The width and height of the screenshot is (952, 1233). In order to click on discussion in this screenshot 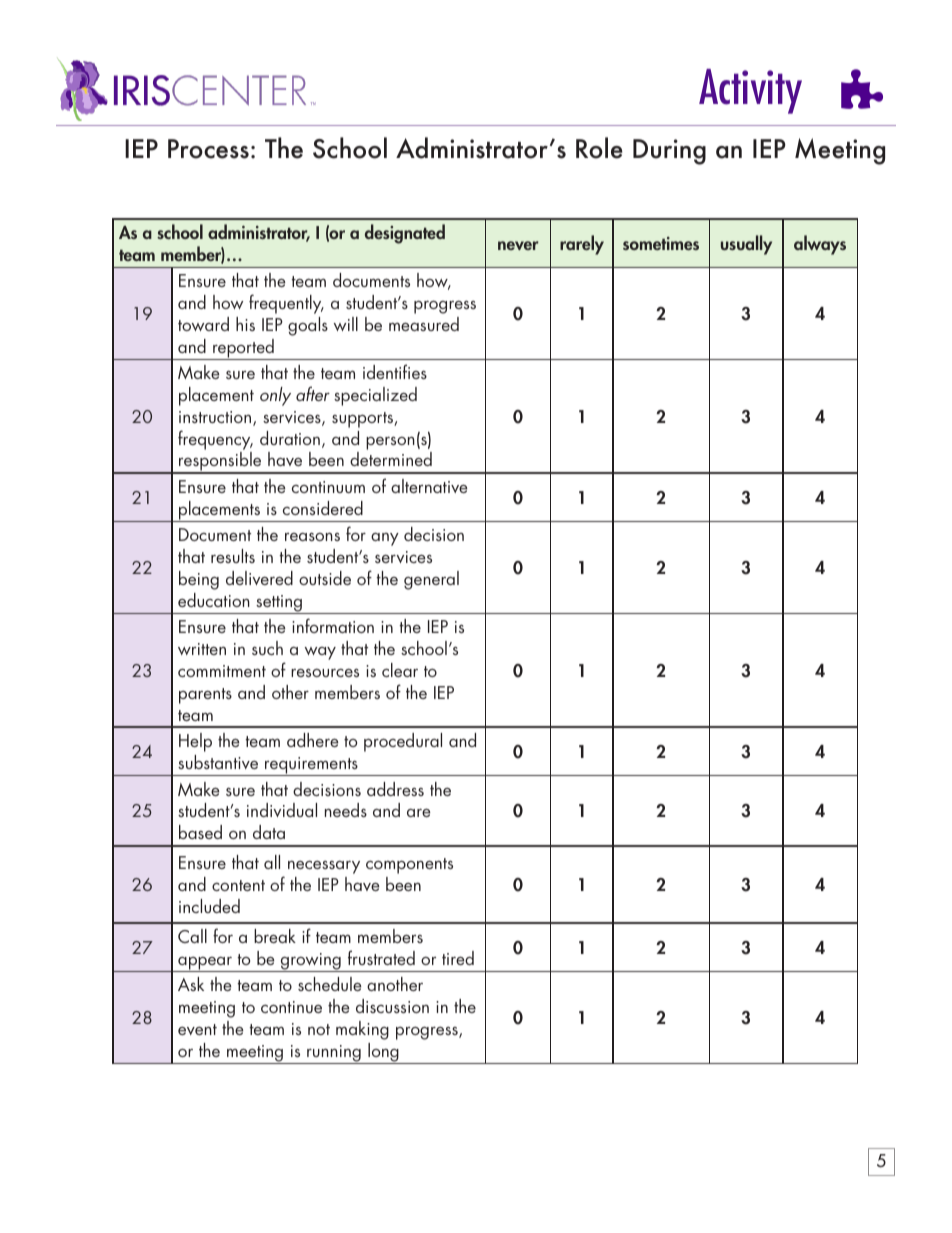, I will do `click(392, 1006)`.
